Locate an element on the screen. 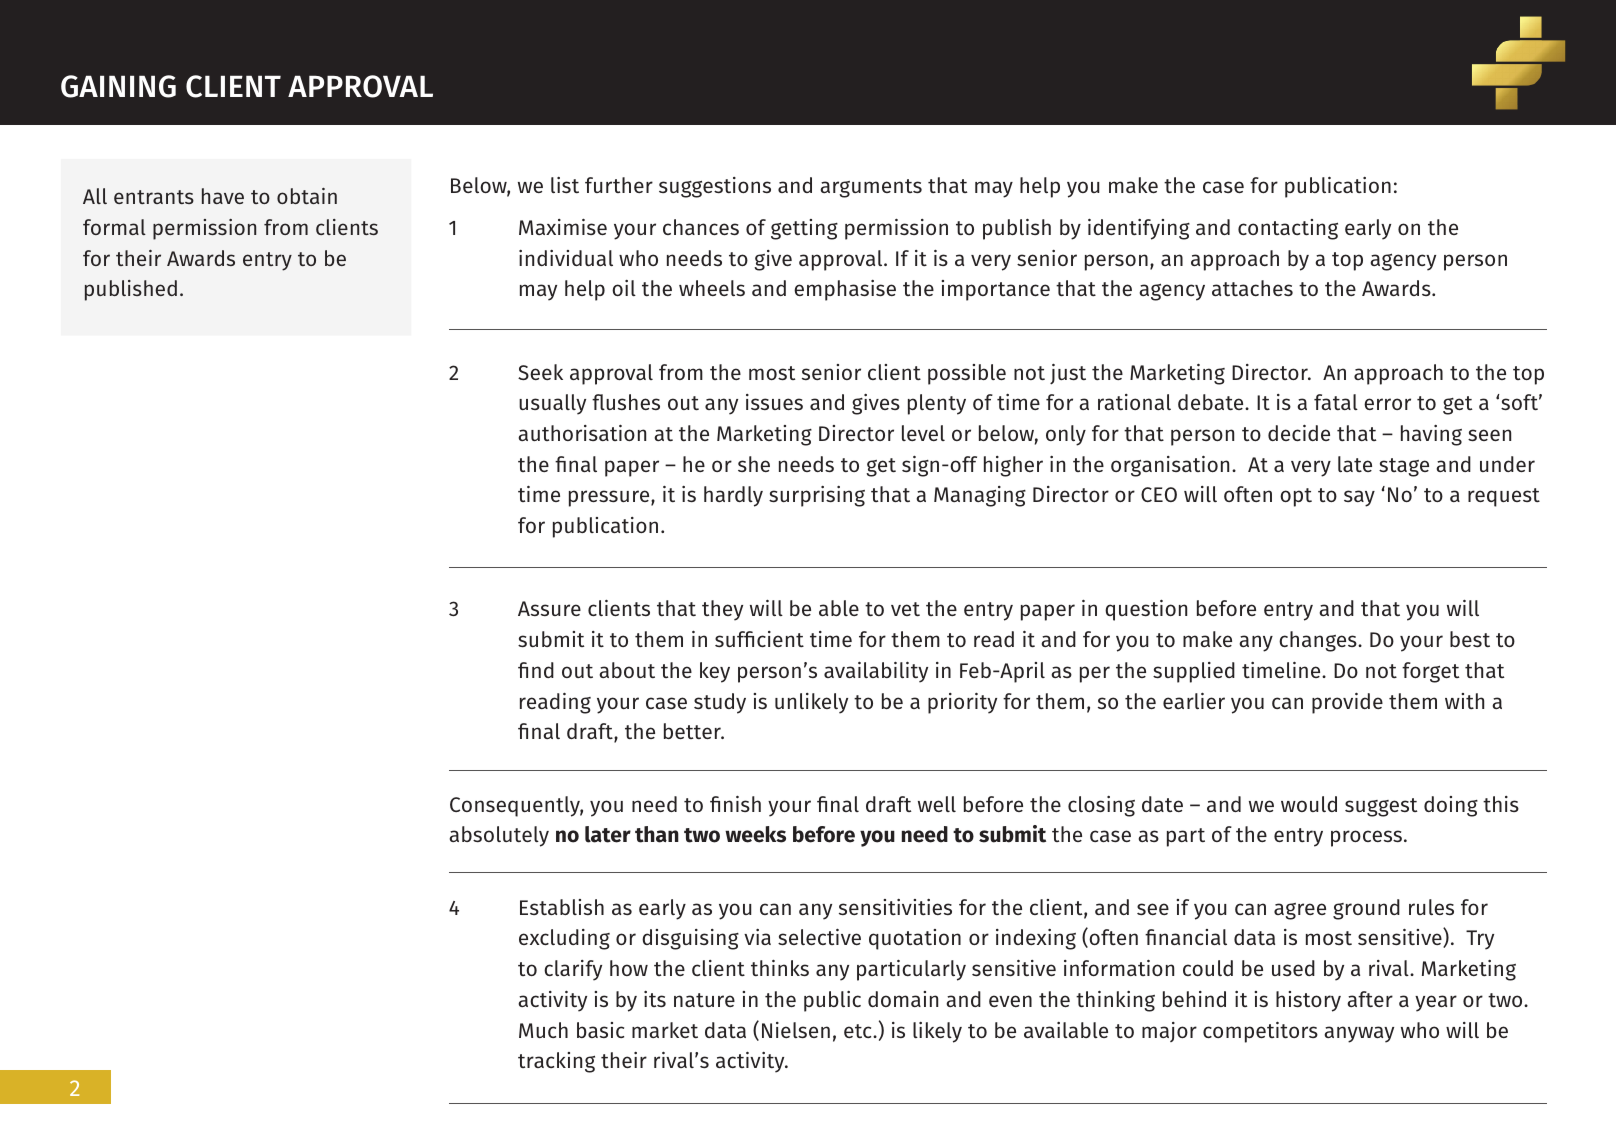 The width and height of the screenshot is (1616, 1143). changes is located at coordinates (1319, 641).
